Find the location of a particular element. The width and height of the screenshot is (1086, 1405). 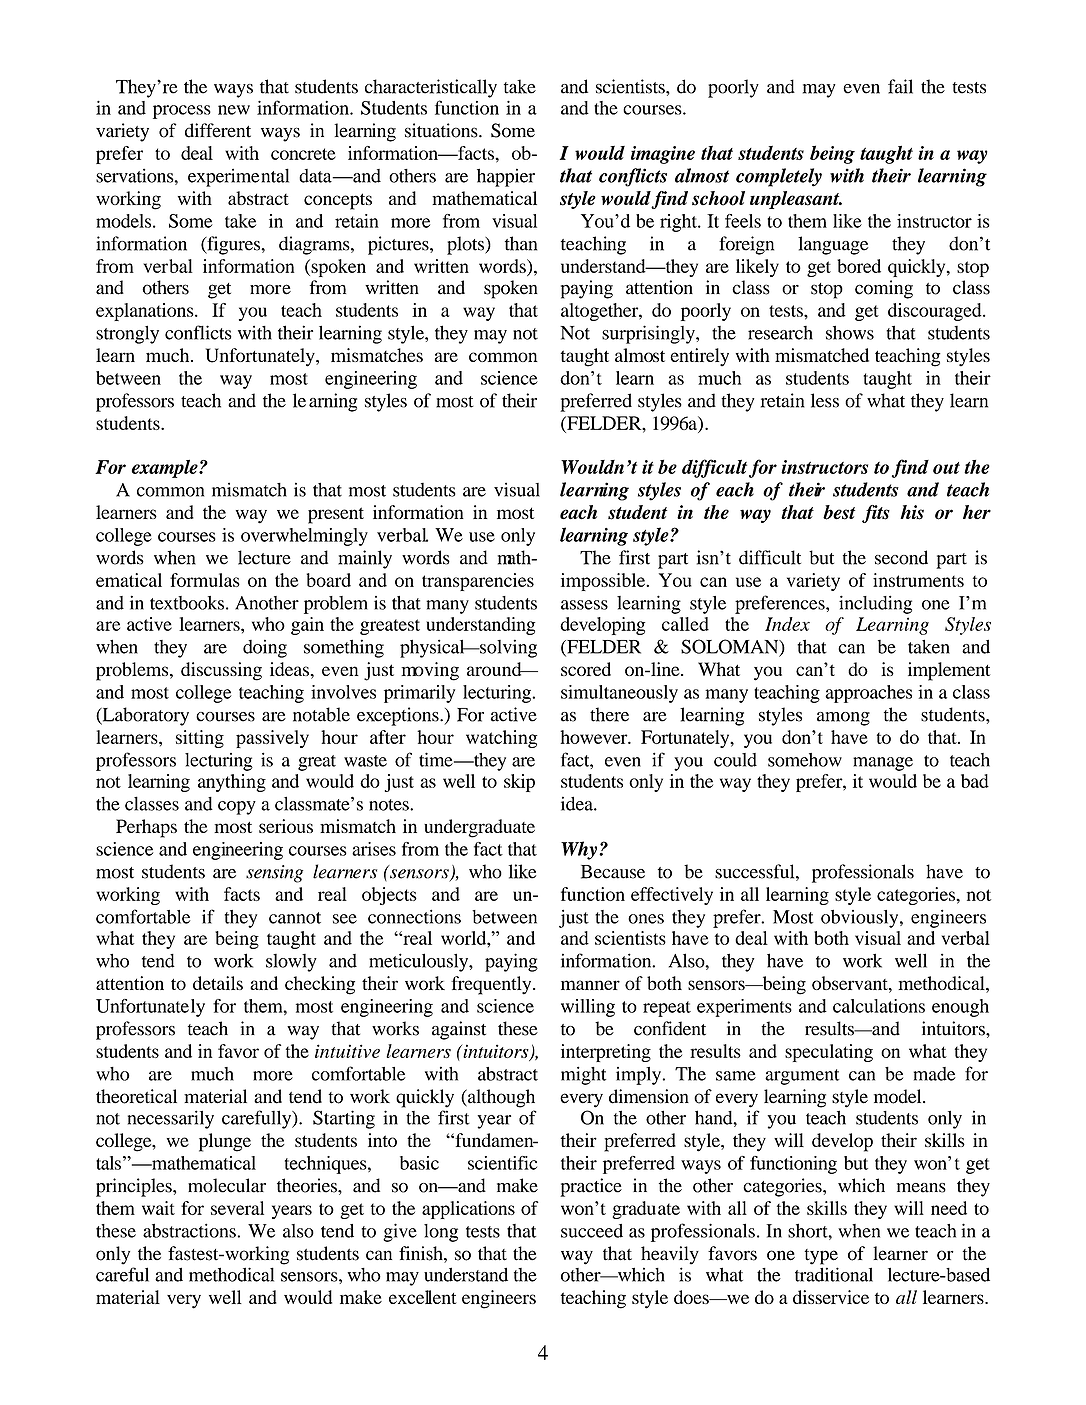

calculations is located at coordinates (879, 1006).
